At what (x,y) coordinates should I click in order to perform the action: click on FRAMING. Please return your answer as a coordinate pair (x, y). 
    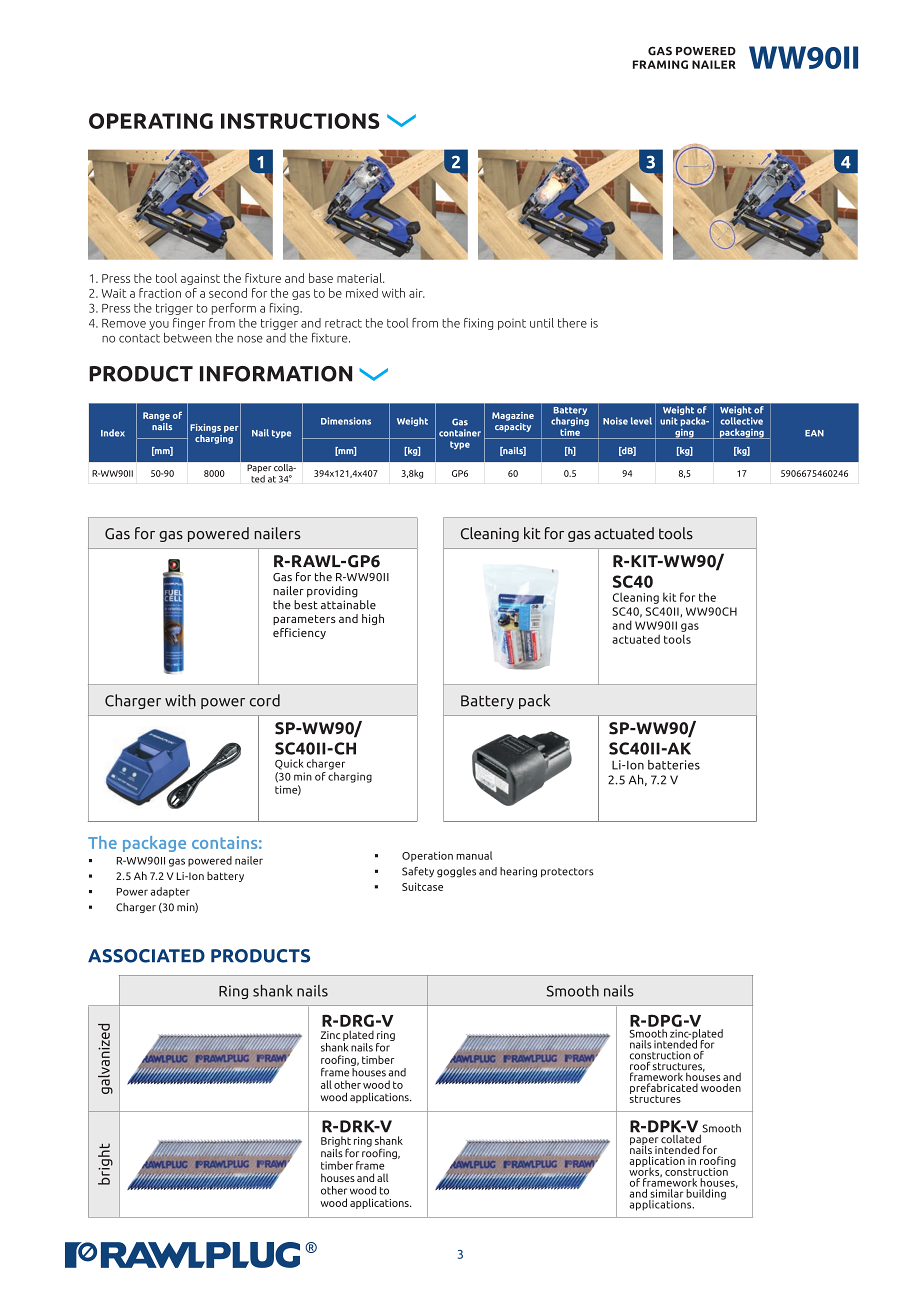
    Looking at the image, I should click on (660, 64).
